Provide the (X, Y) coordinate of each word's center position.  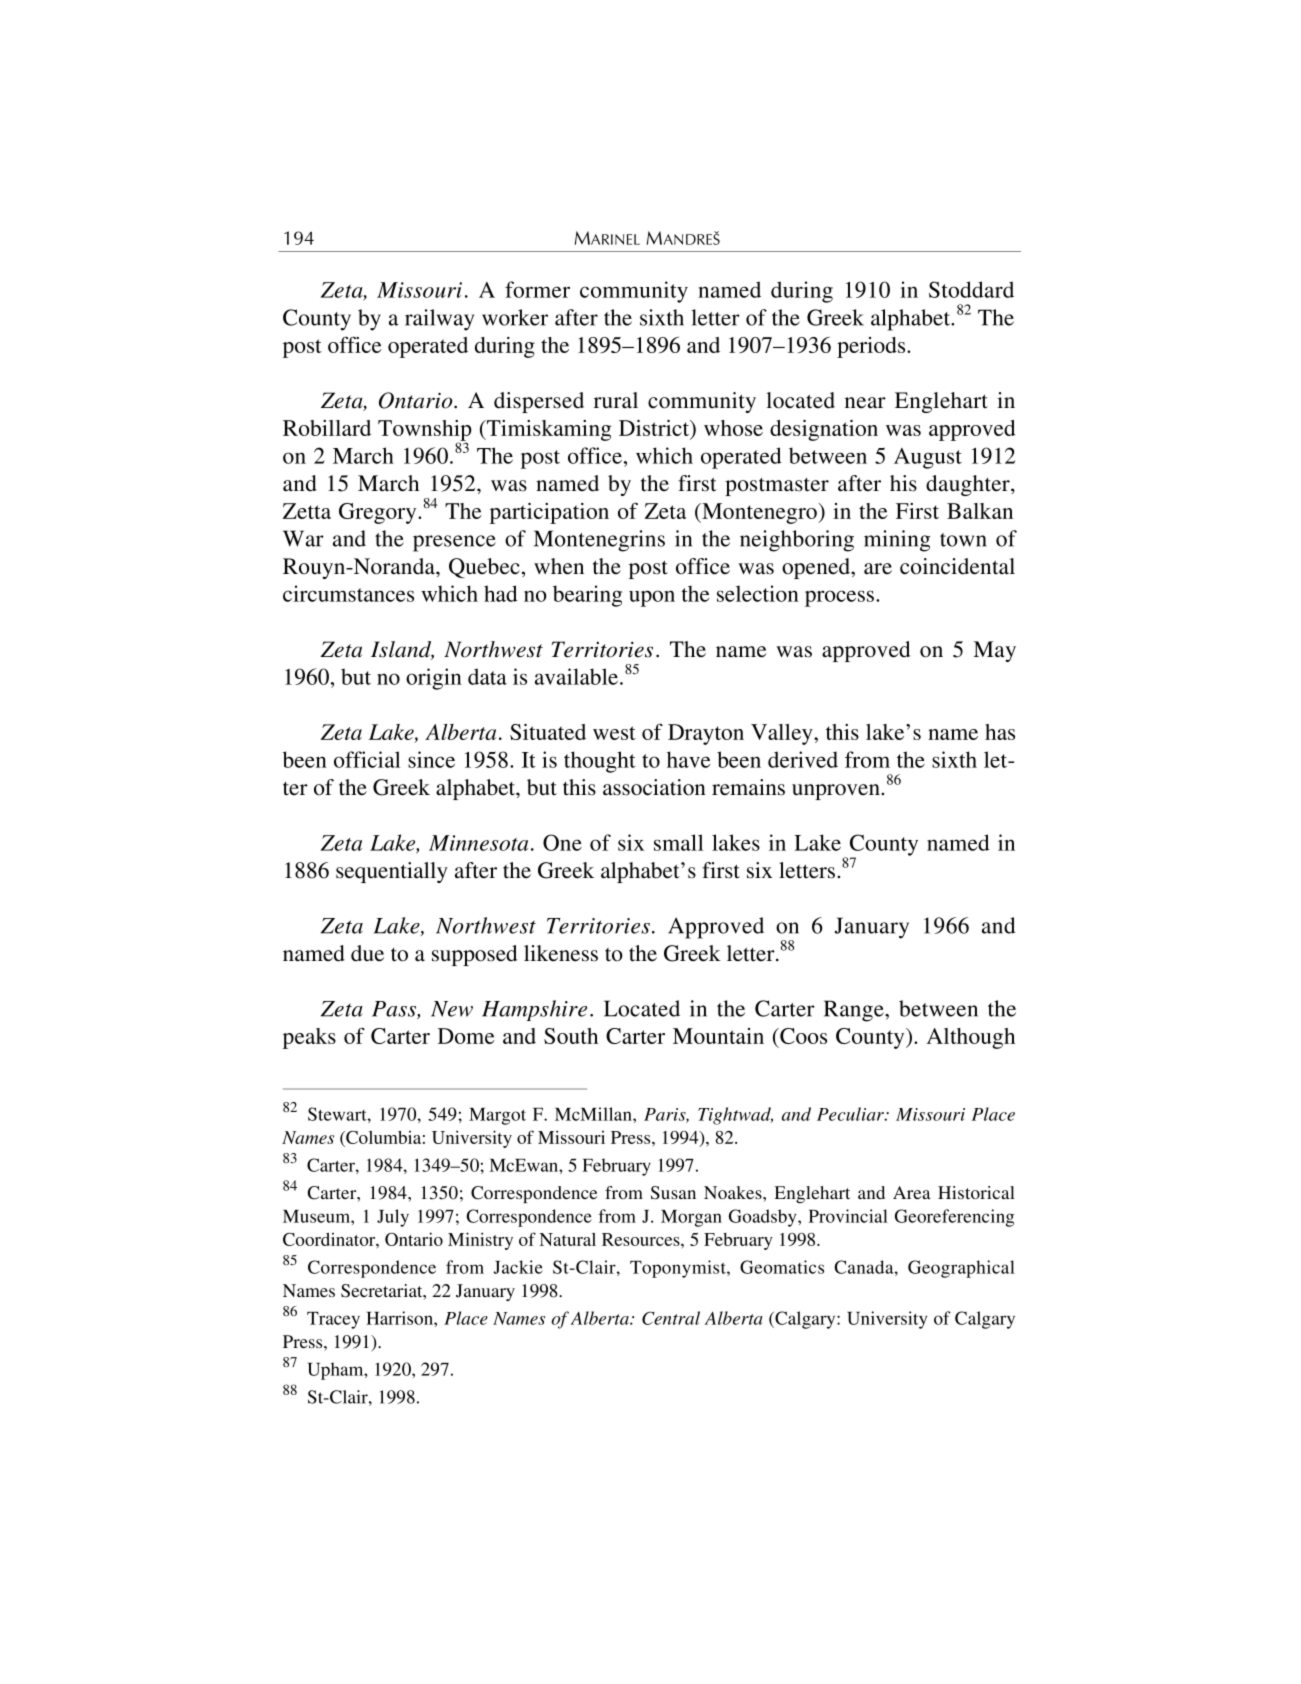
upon (652, 598)
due (367, 953)
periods (872, 347)
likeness (561, 953)
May (994, 651)
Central (671, 1318)
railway (439, 320)
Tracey (333, 1320)
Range (855, 1011)
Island (402, 650)
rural (616, 400)
